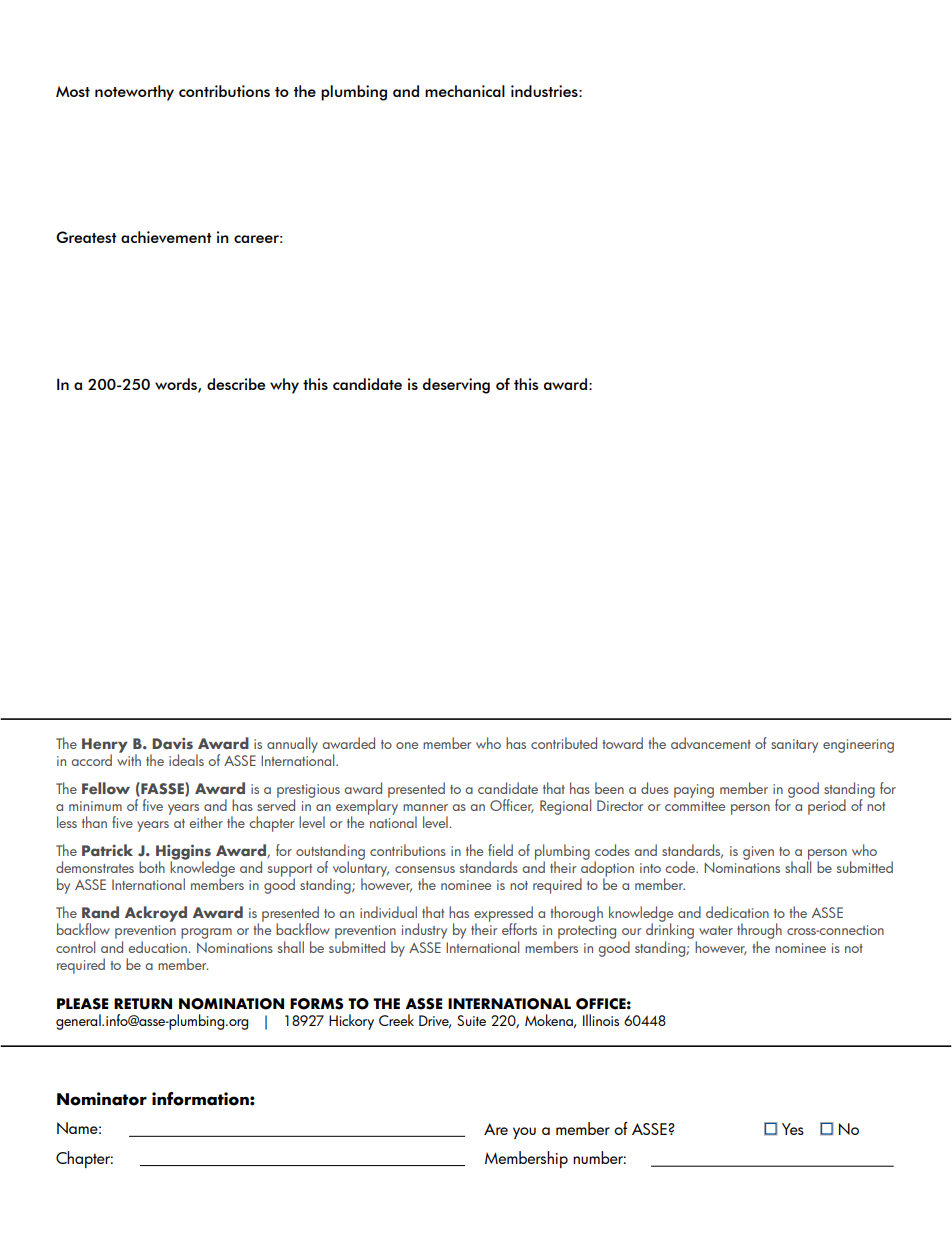 This screenshot has width=952, height=1233. Describe the element at coordinates (465, 91) in the screenshot. I see `mechanical` at that location.
